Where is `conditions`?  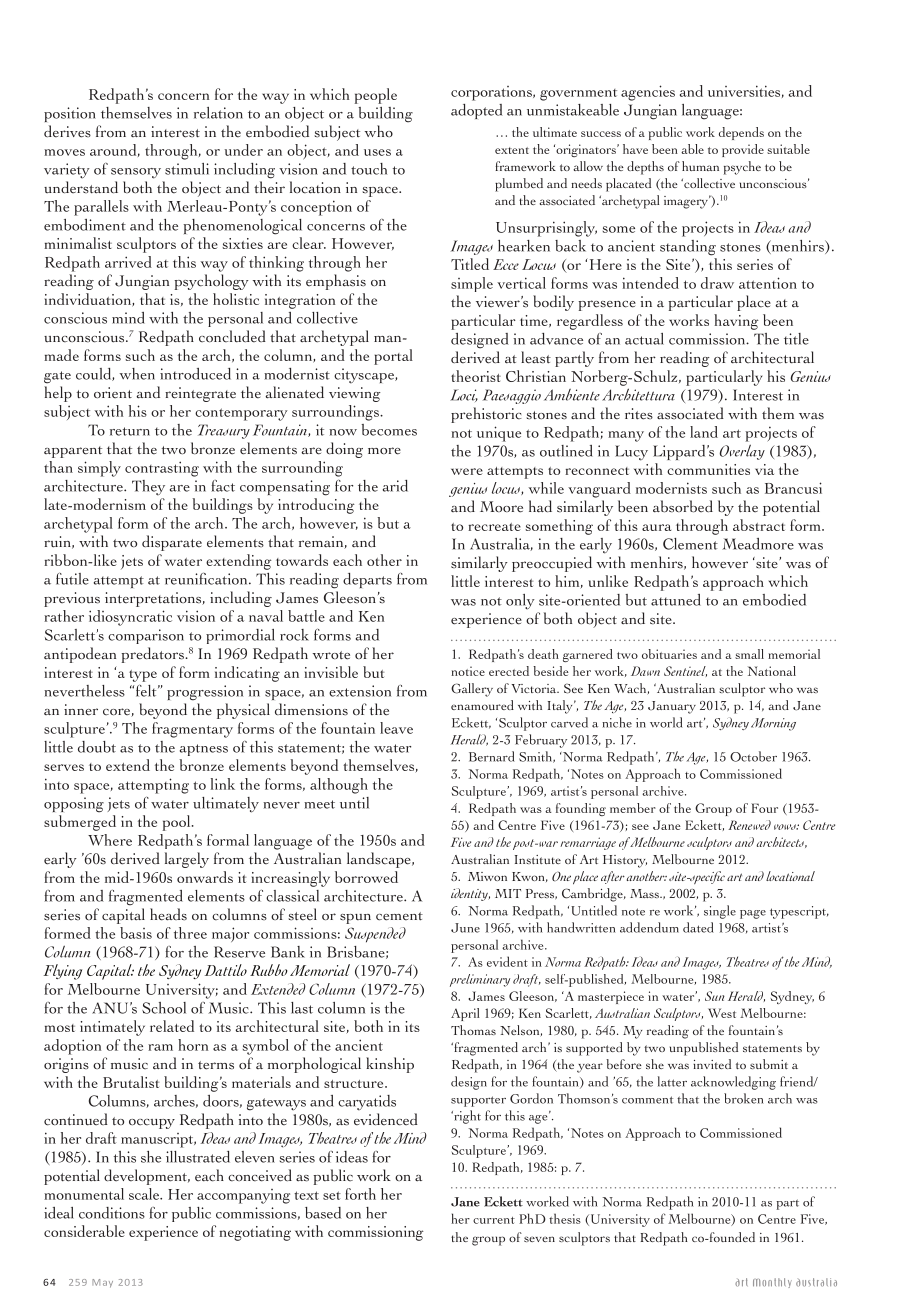
conditions is located at coordinates (112, 1213).
